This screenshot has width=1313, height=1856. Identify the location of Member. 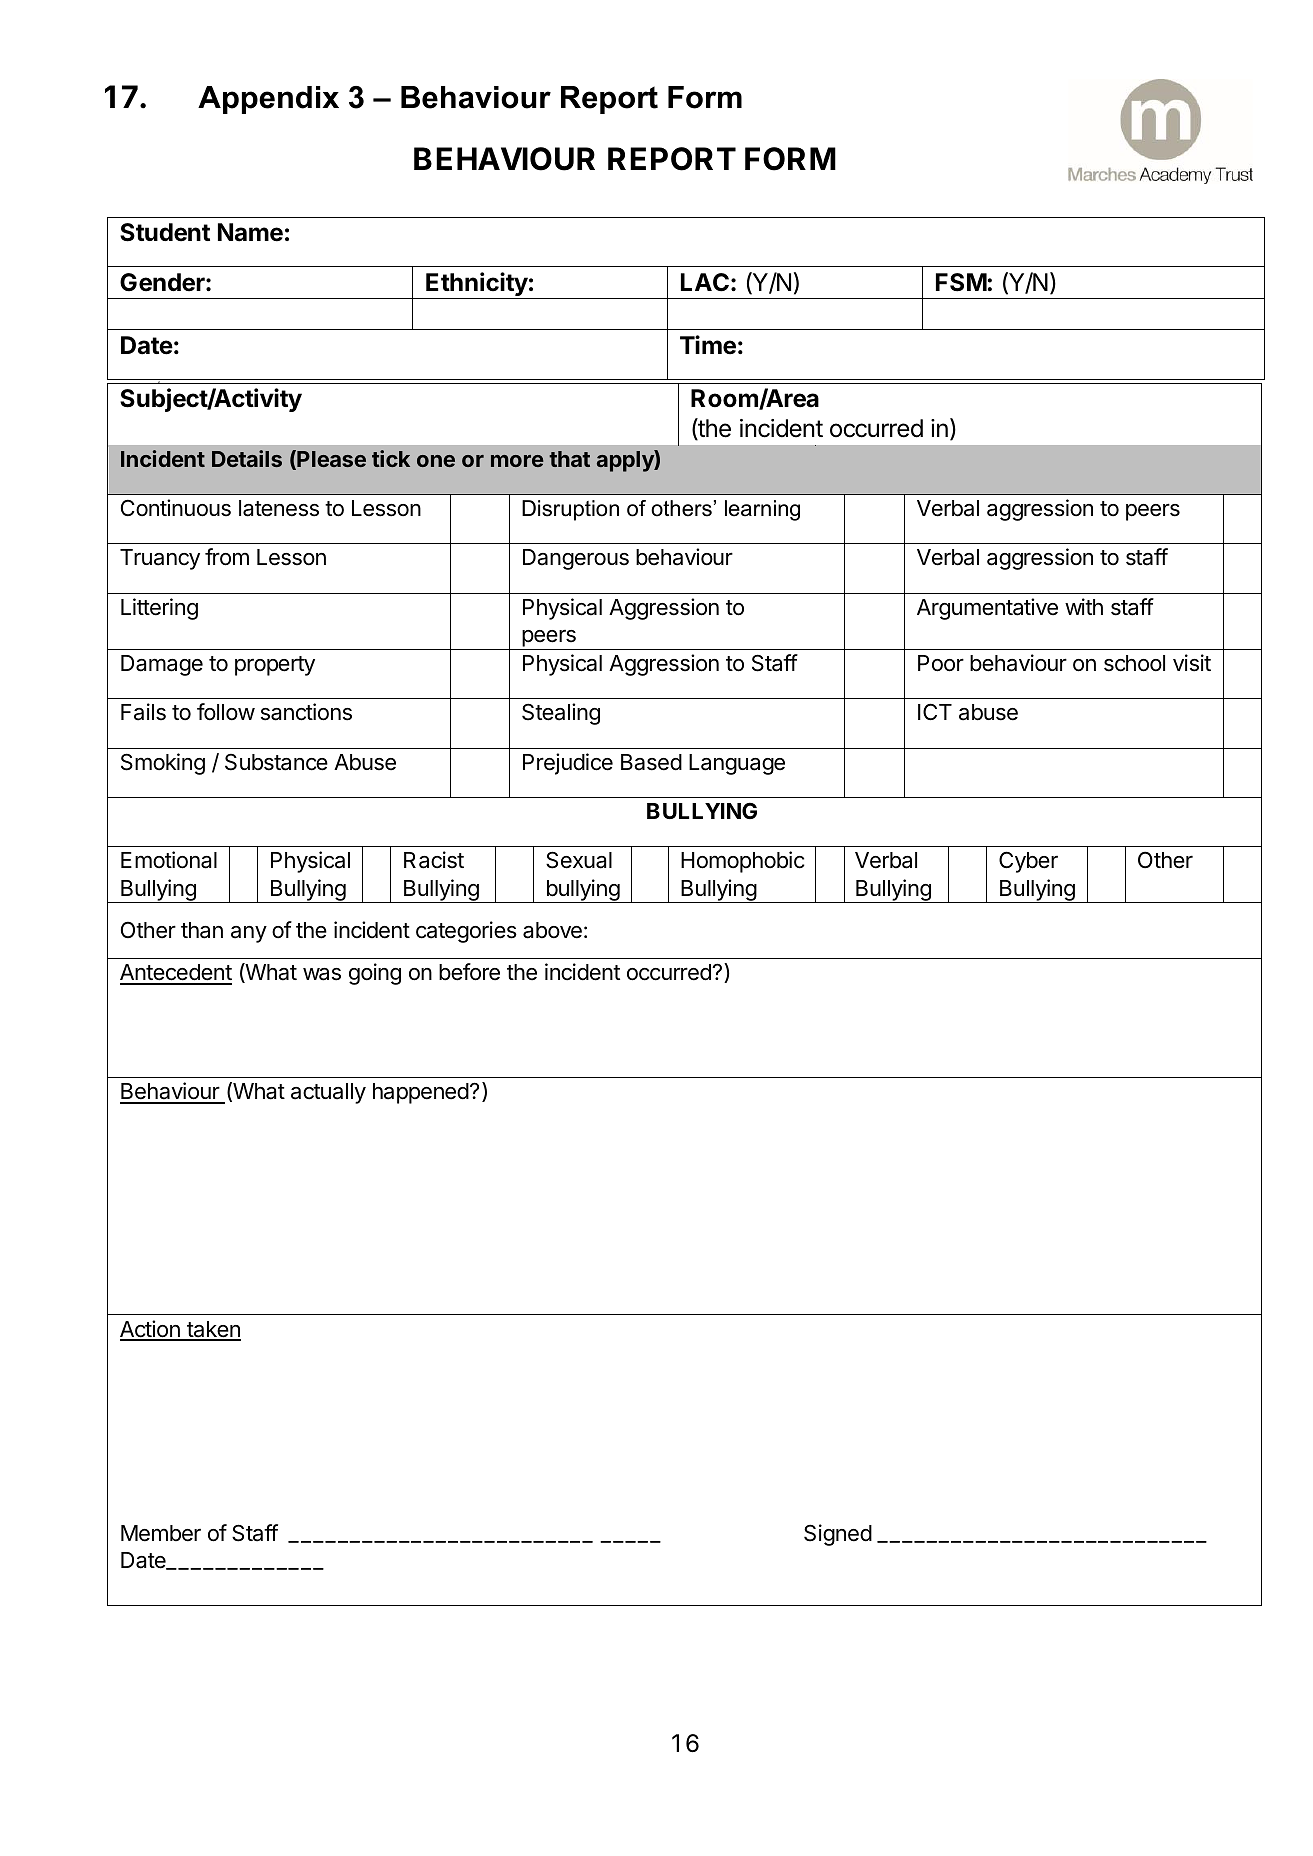
(161, 1533).
